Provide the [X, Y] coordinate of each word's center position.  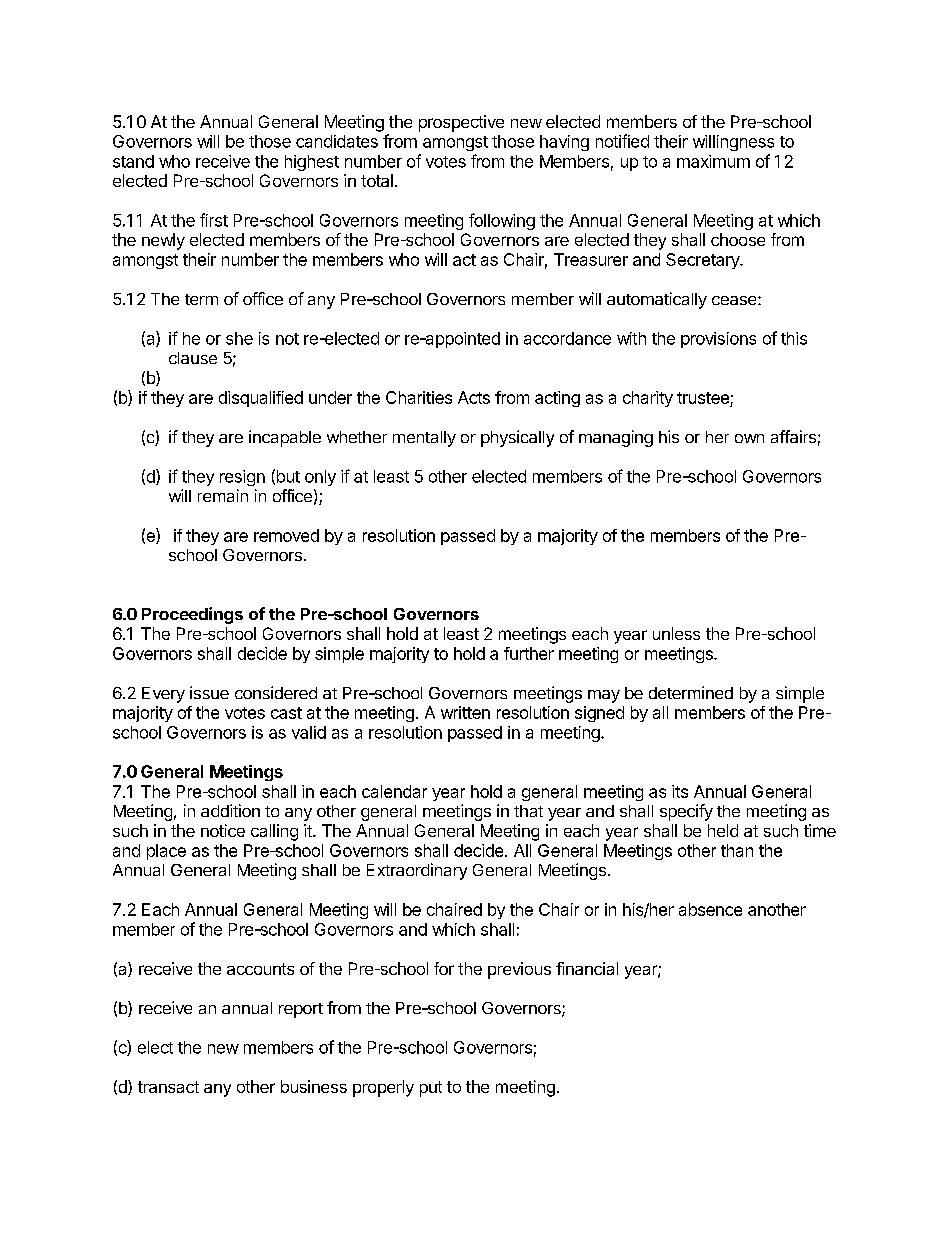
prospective [461, 123]
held [723, 830]
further [529, 653]
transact [168, 1087]
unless [676, 633]
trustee [704, 399]
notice [223, 830]
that [528, 811]
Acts [474, 397]
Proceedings [192, 615]
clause [193, 358]
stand [133, 161]
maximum [713, 161]
